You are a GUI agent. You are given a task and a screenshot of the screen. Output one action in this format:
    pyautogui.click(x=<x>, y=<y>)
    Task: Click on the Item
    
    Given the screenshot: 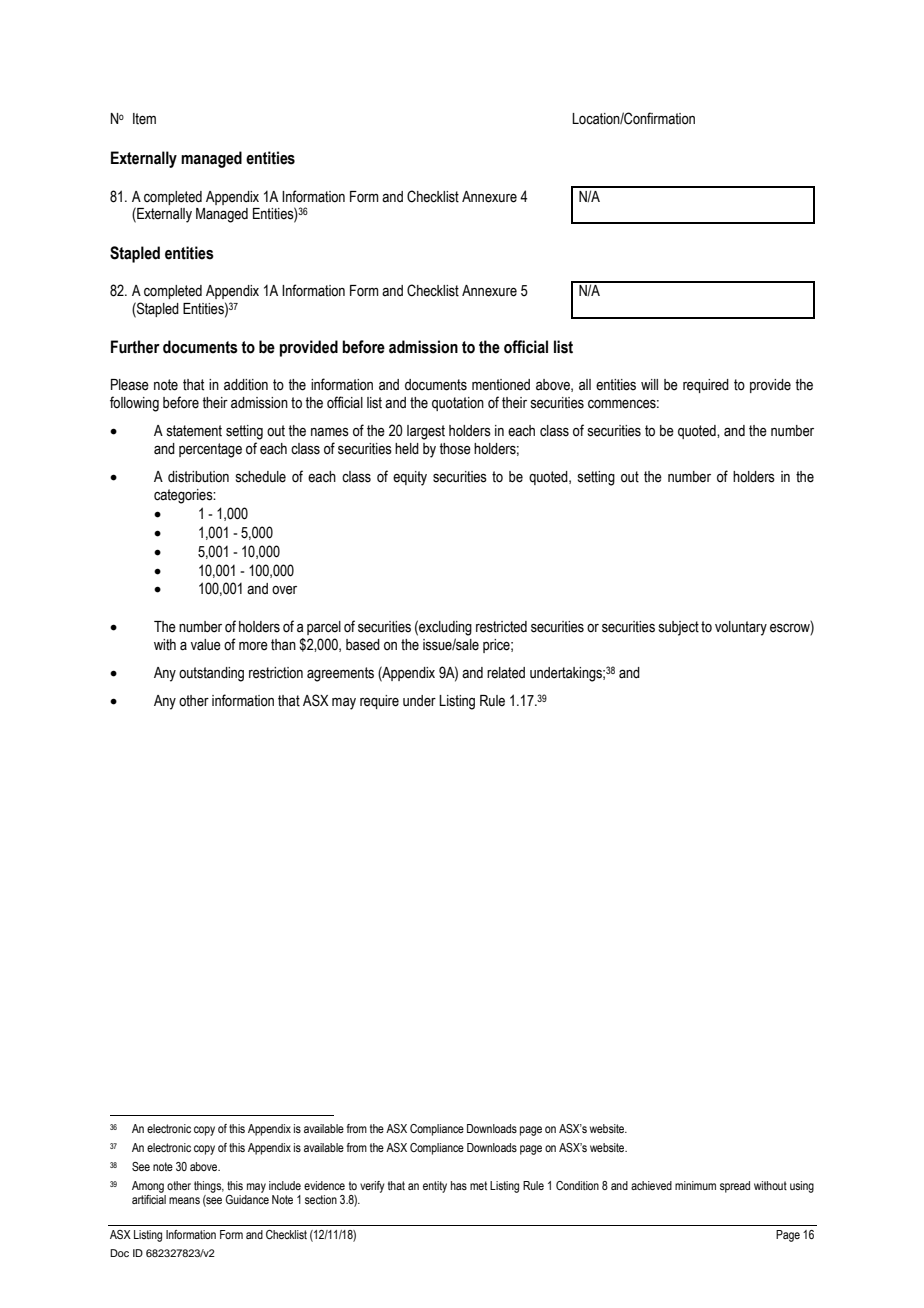 What is the action you would take?
    pyautogui.click(x=144, y=119)
